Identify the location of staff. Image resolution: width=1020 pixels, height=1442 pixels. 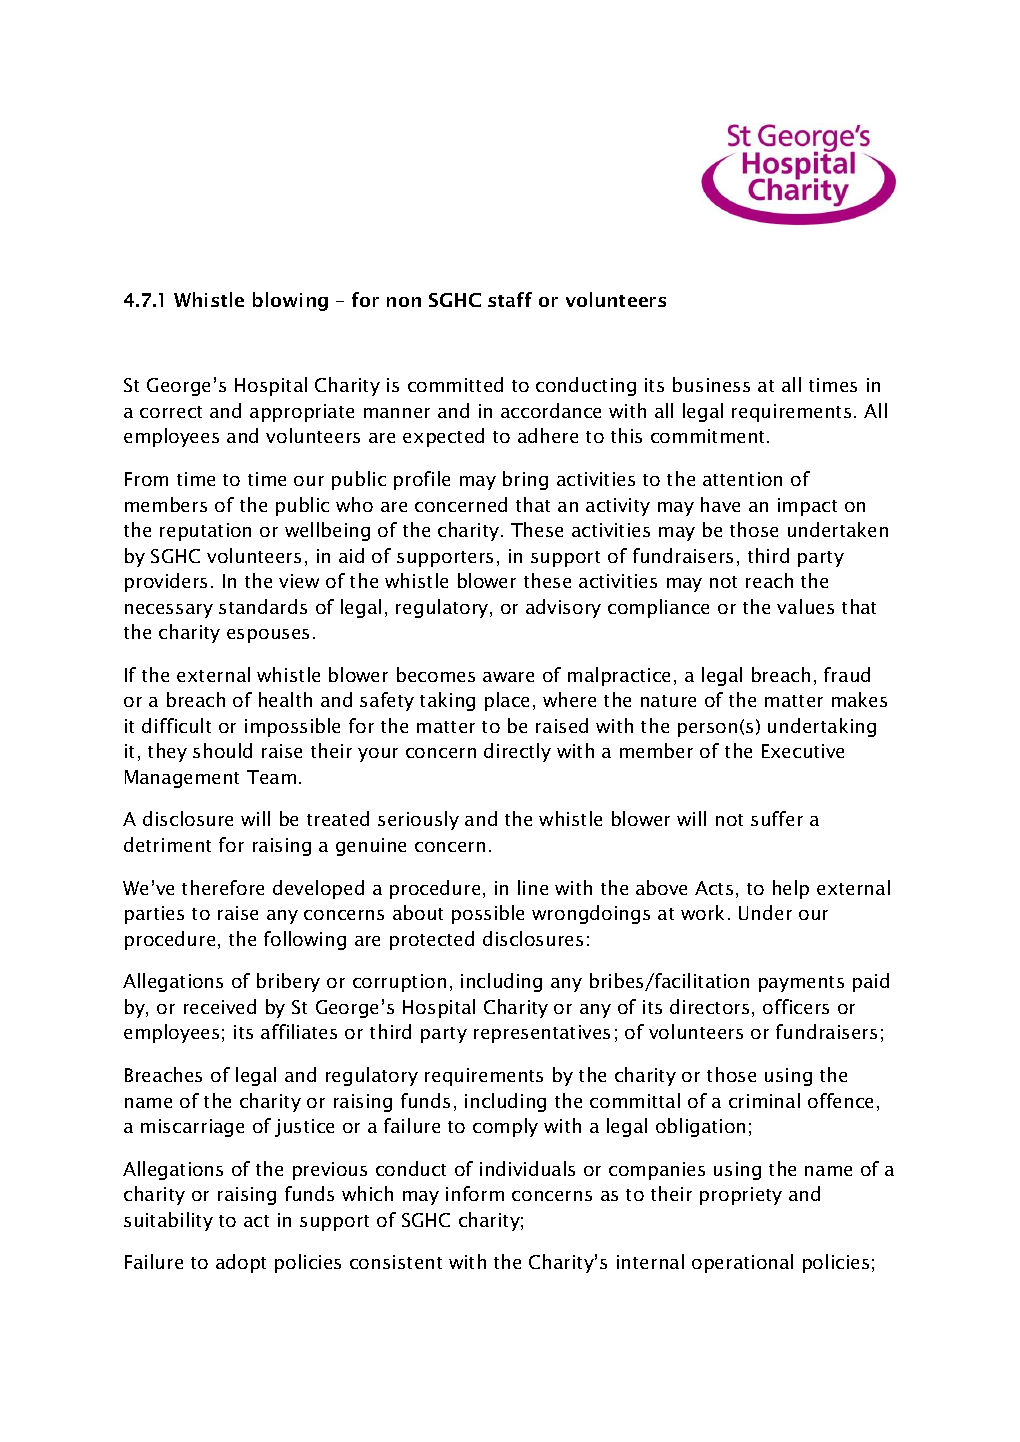
(510, 299).
